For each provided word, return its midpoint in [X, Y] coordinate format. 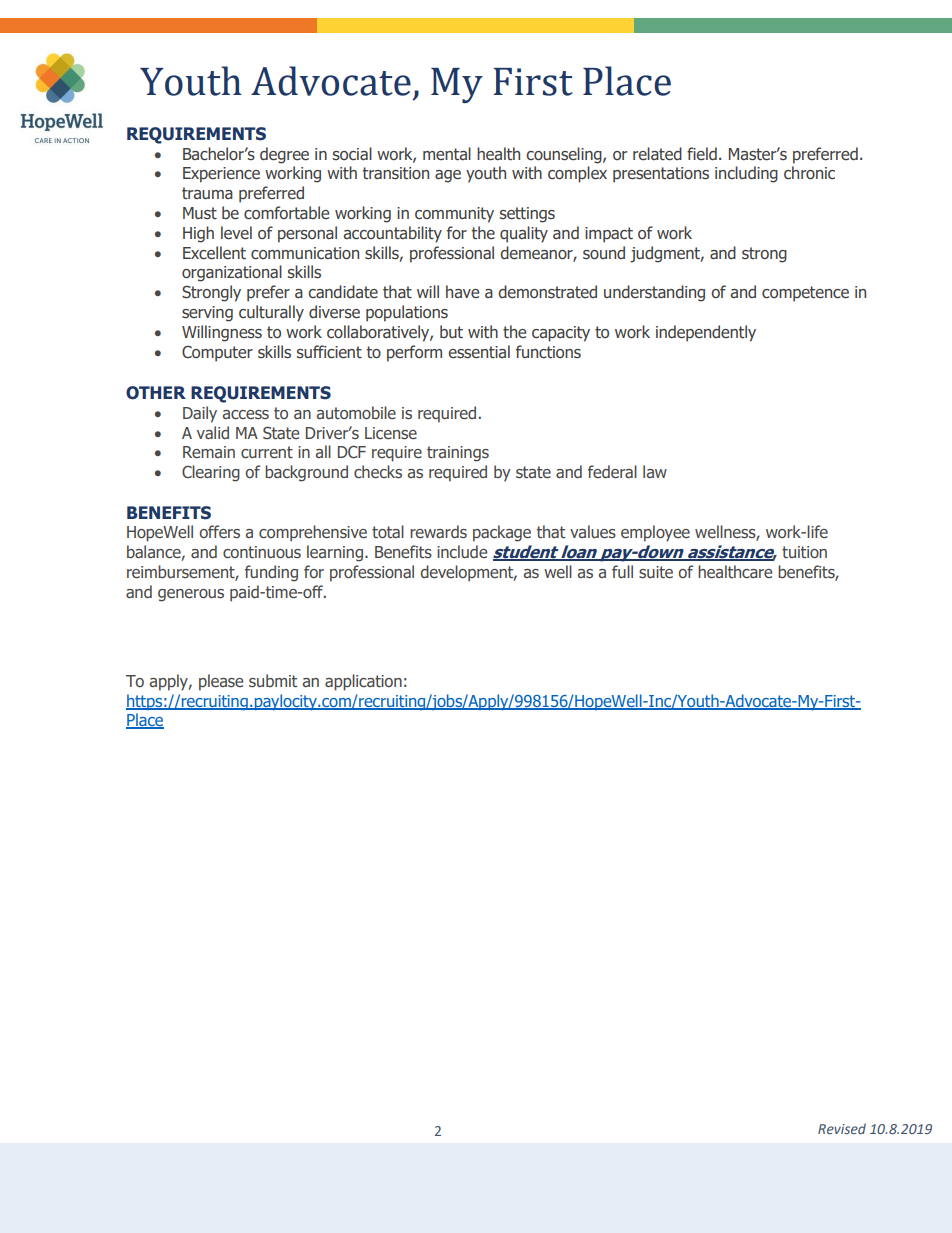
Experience [221, 175]
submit [273, 680]
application [363, 682]
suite [656, 572]
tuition [804, 552]
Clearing [211, 473]
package [502, 533]
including [746, 174]
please [221, 682]
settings [527, 215]
